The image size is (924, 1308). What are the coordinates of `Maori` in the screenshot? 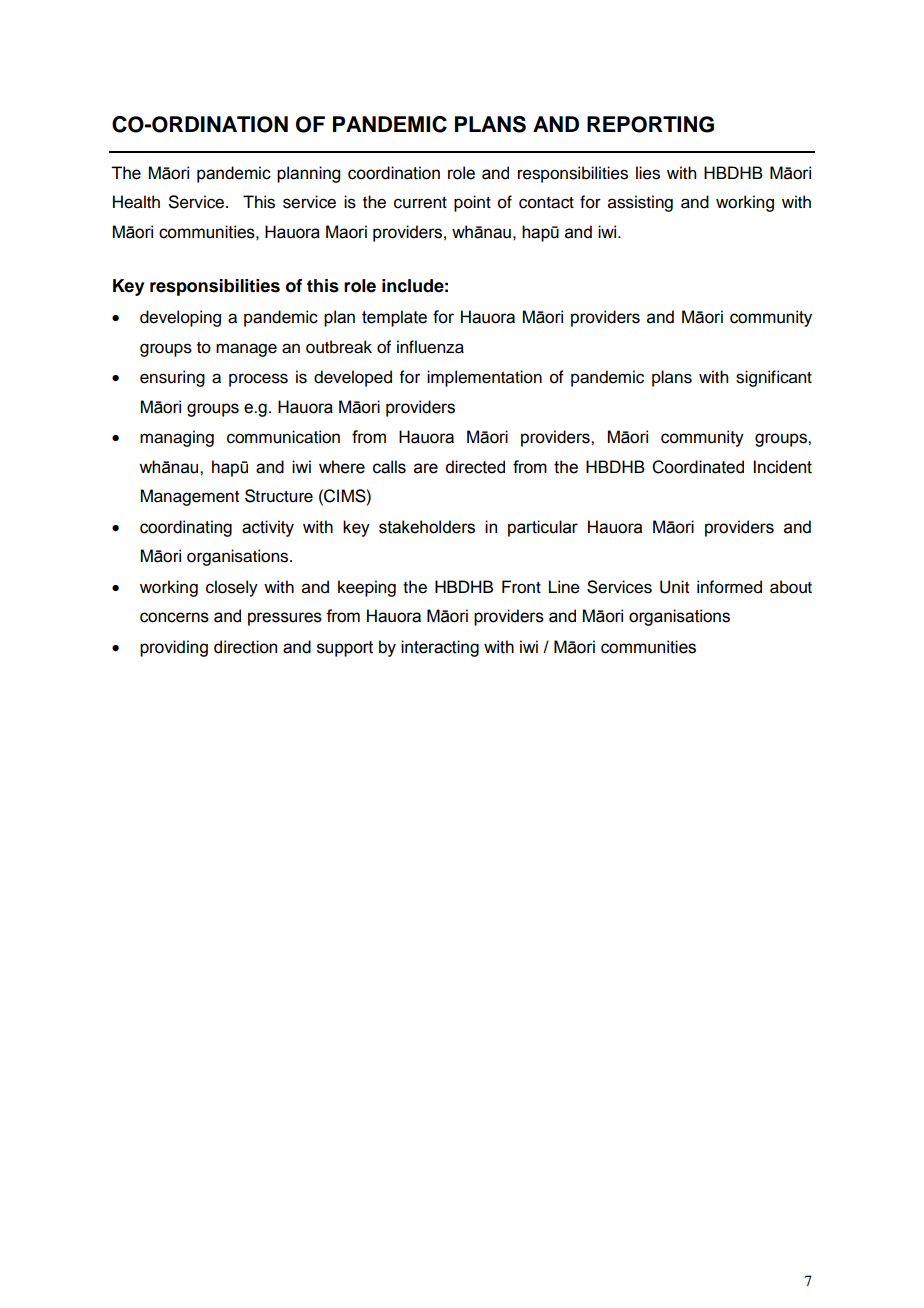 It's located at (346, 232).
